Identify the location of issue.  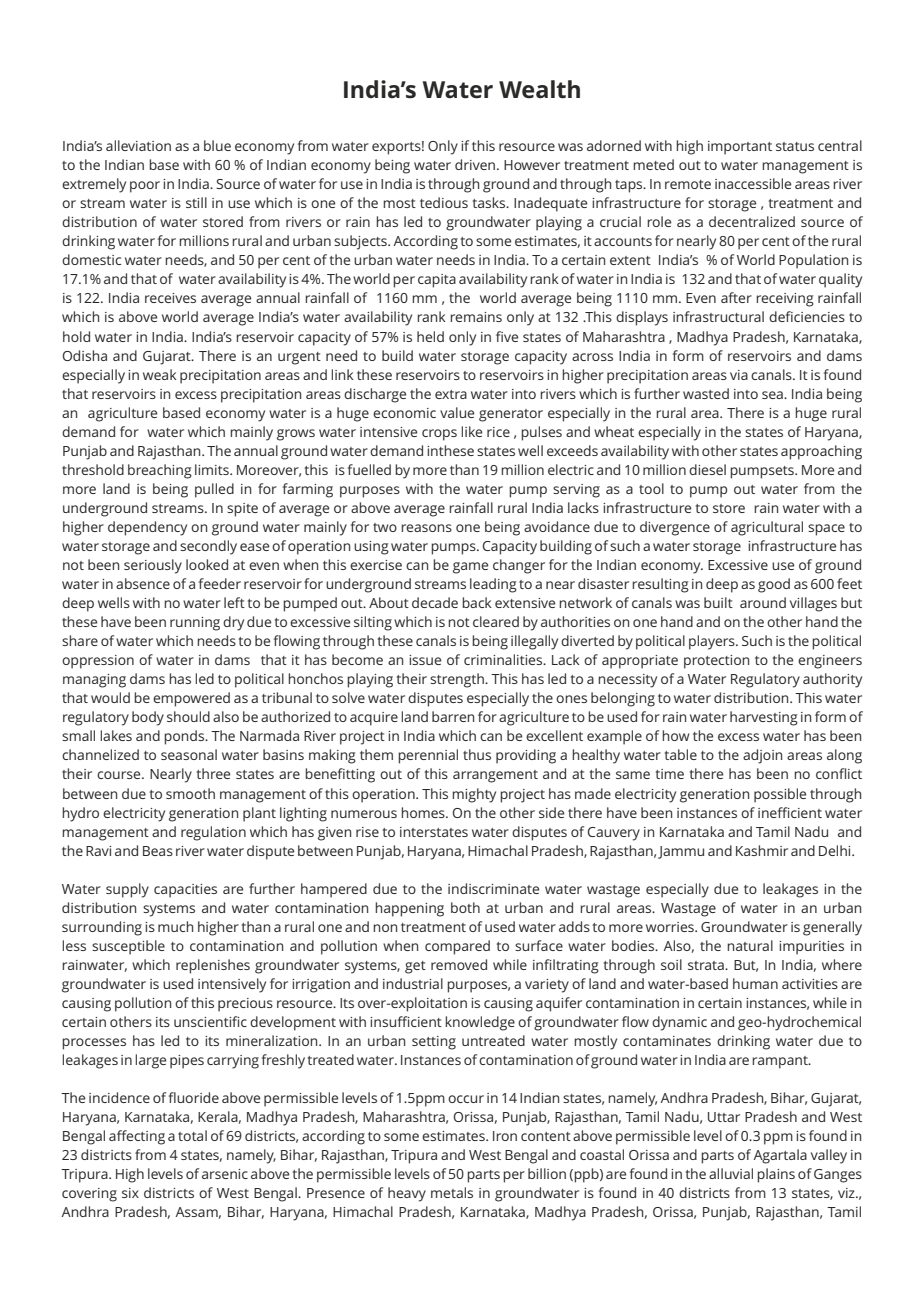
(425, 660).
